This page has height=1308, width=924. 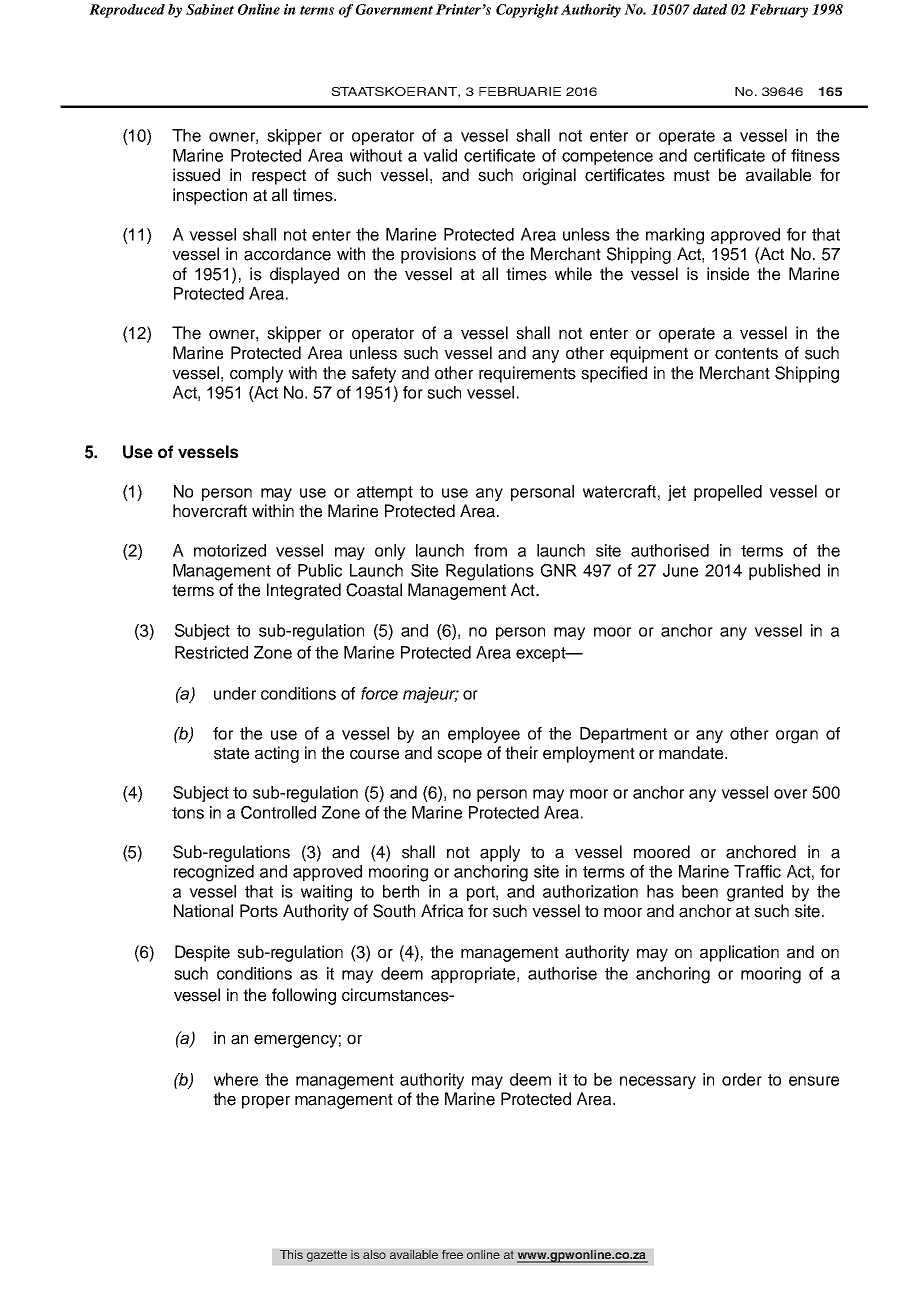 What do you see at coordinates (452, 1254) in the page?
I see `free` at bounding box center [452, 1254].
